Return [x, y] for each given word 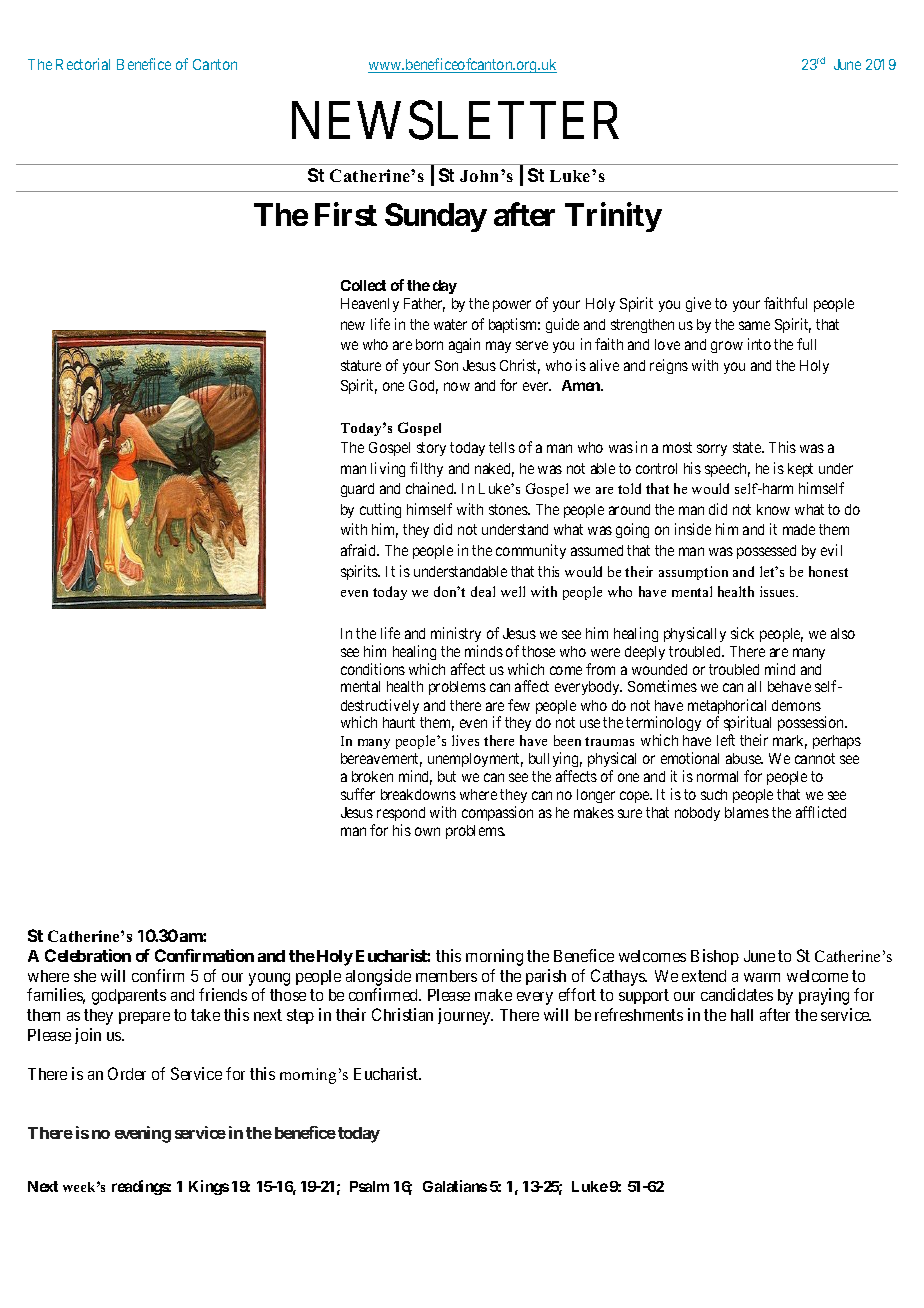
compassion [497, 813]
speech [727, 470]
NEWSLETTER [455, 120]
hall [742, 1015]
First [346, 214]
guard [357, 490]
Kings [209, 1187]
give [698, 304]
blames [747, 812]
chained [431, 488]
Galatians [455, 1186]
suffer [358, 794]
